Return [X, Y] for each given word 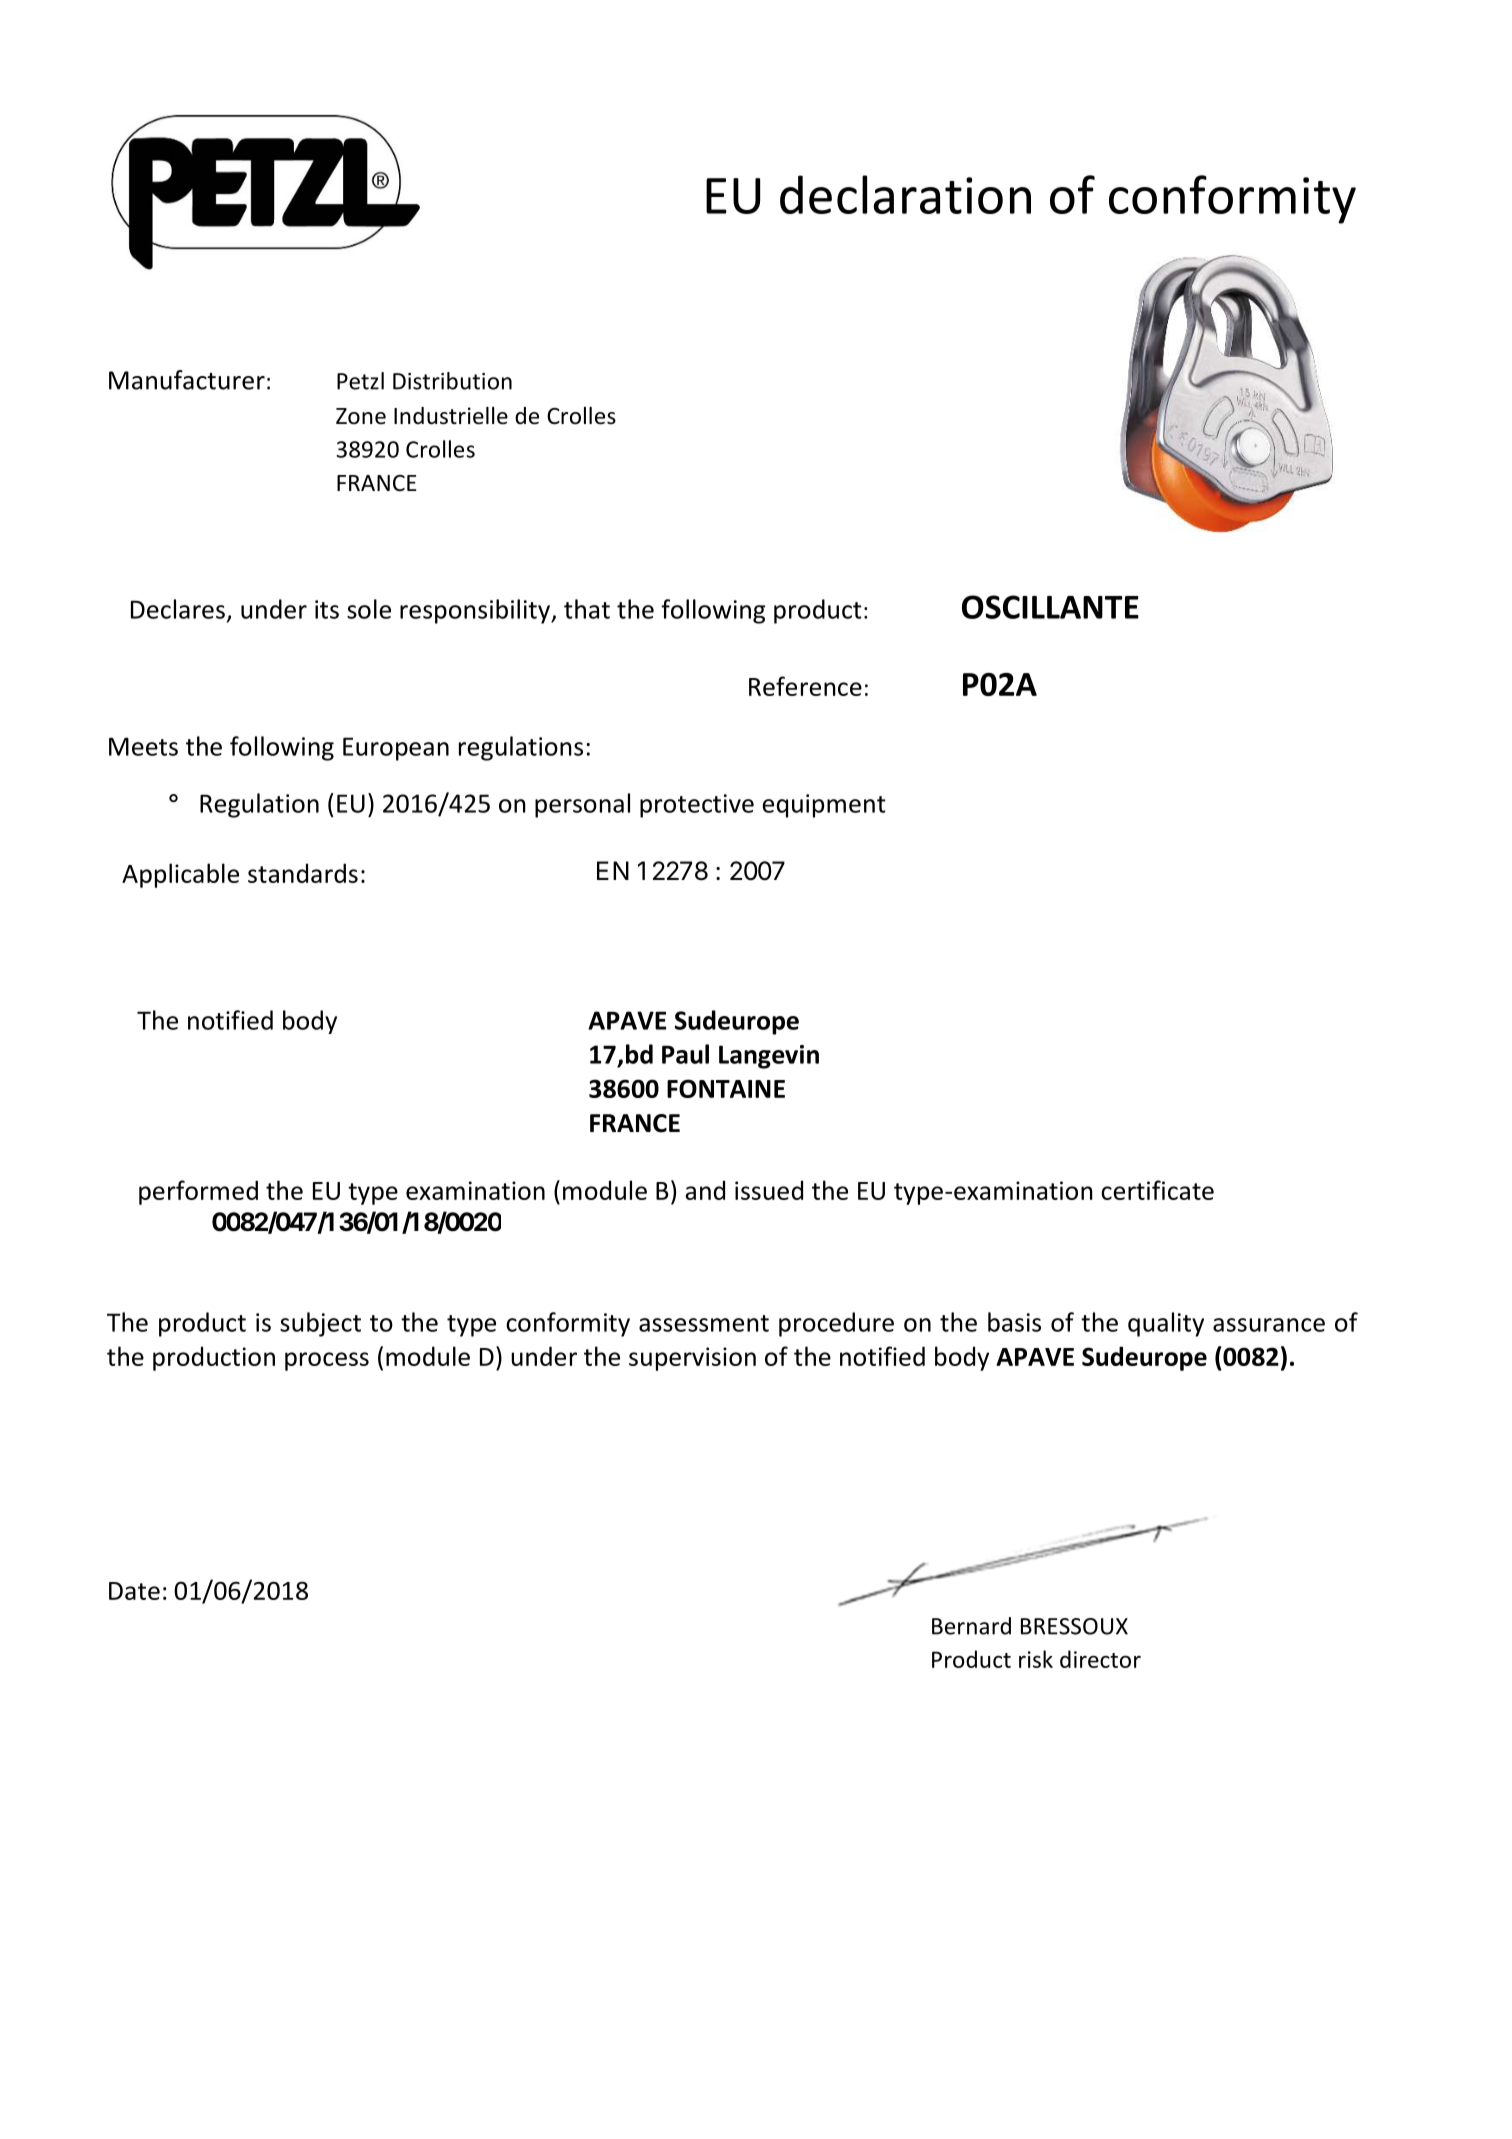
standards [303, 873]
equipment [824, 806]
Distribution [452, 381]
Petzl [360, 381]
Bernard [971, 1626]
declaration [905, 194]
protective [697, 806]
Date [134, 1591]
